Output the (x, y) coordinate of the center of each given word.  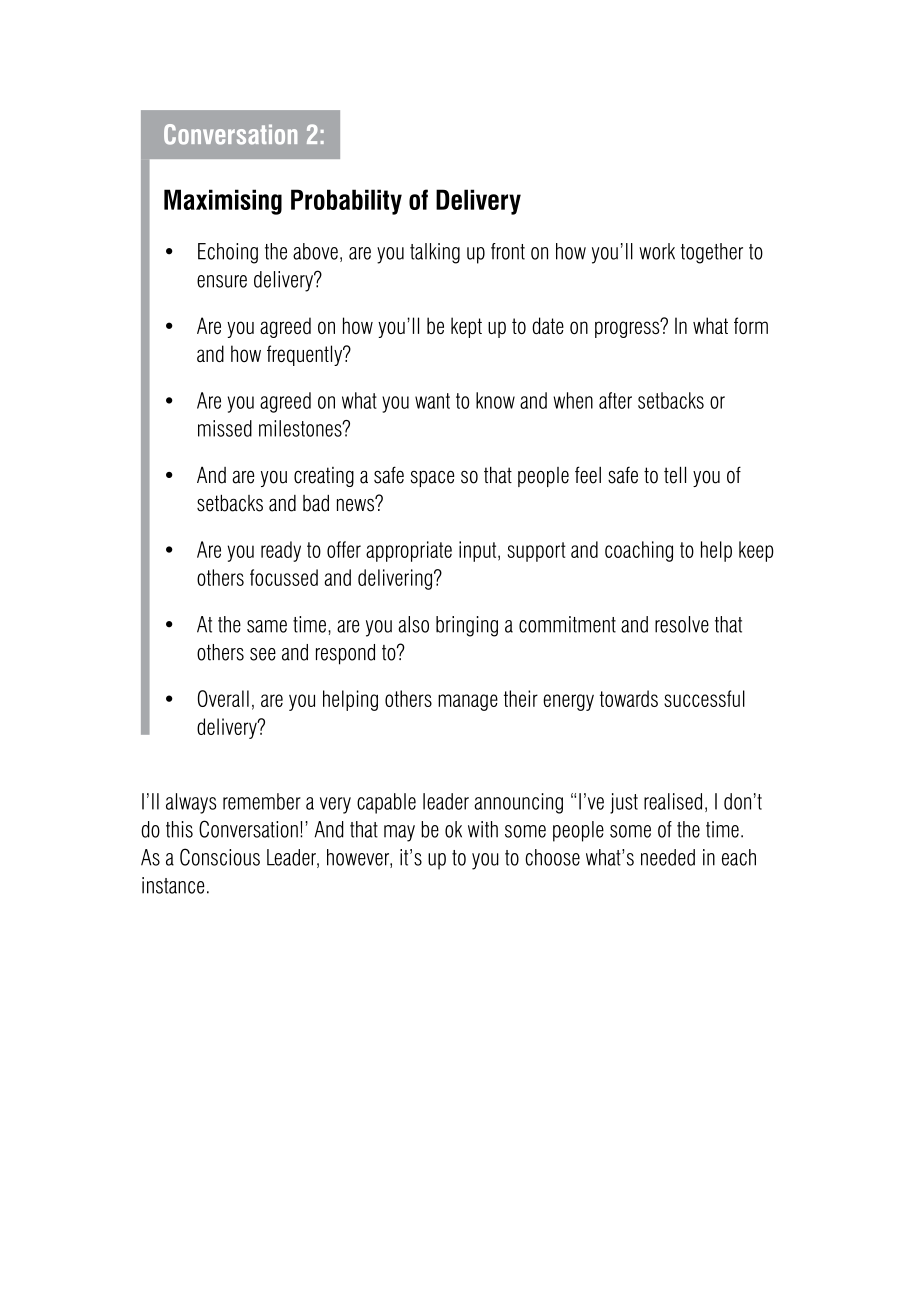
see (263, 654)
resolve (682, 624)
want (432, 401)
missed (225, 428)
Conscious (220, 857)
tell (675, 475)
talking (435, 253)
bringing (467, 626)
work (657, 251)
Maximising (223, 202)
